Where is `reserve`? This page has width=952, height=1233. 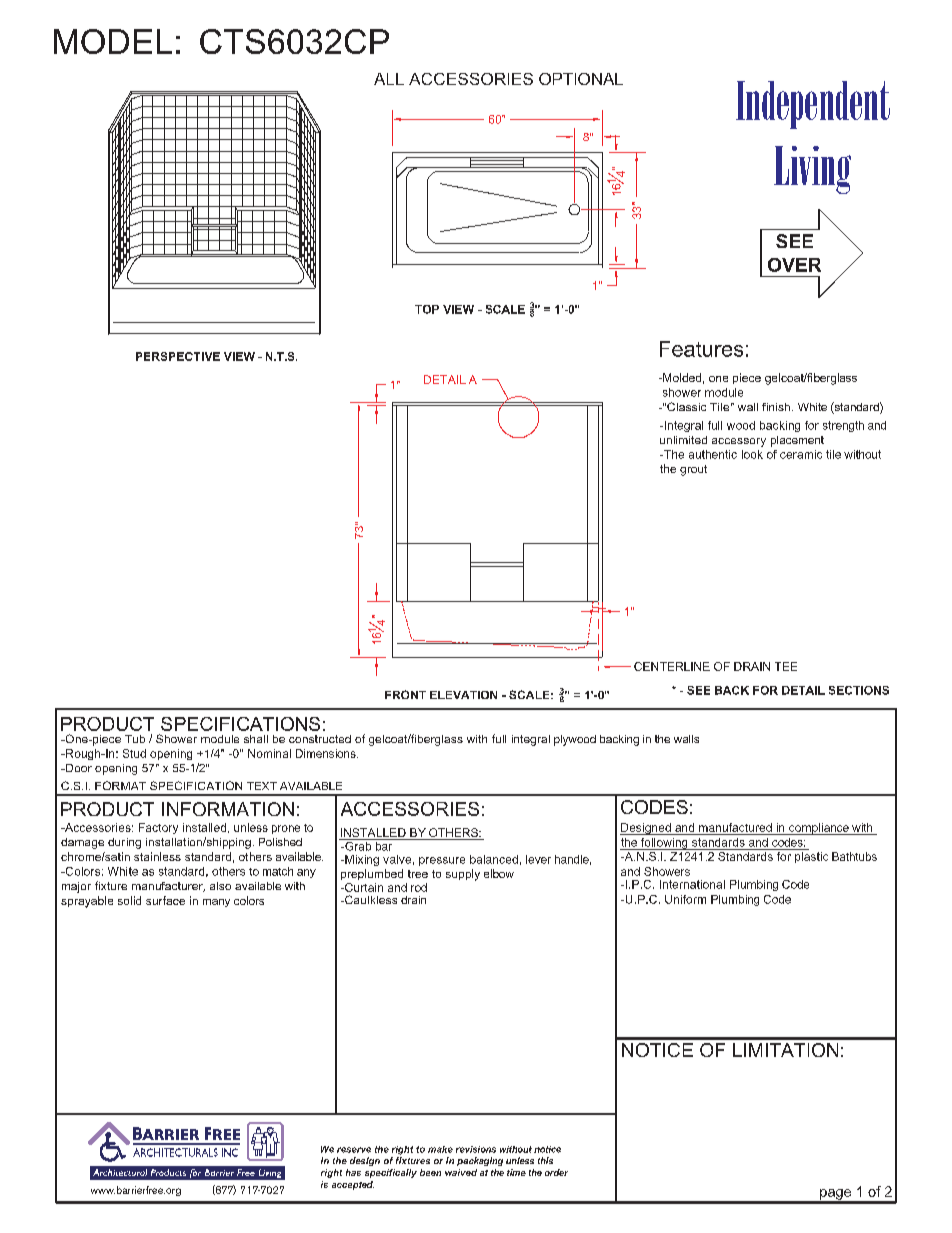 reserve is located at coordinates (354, 1150).
